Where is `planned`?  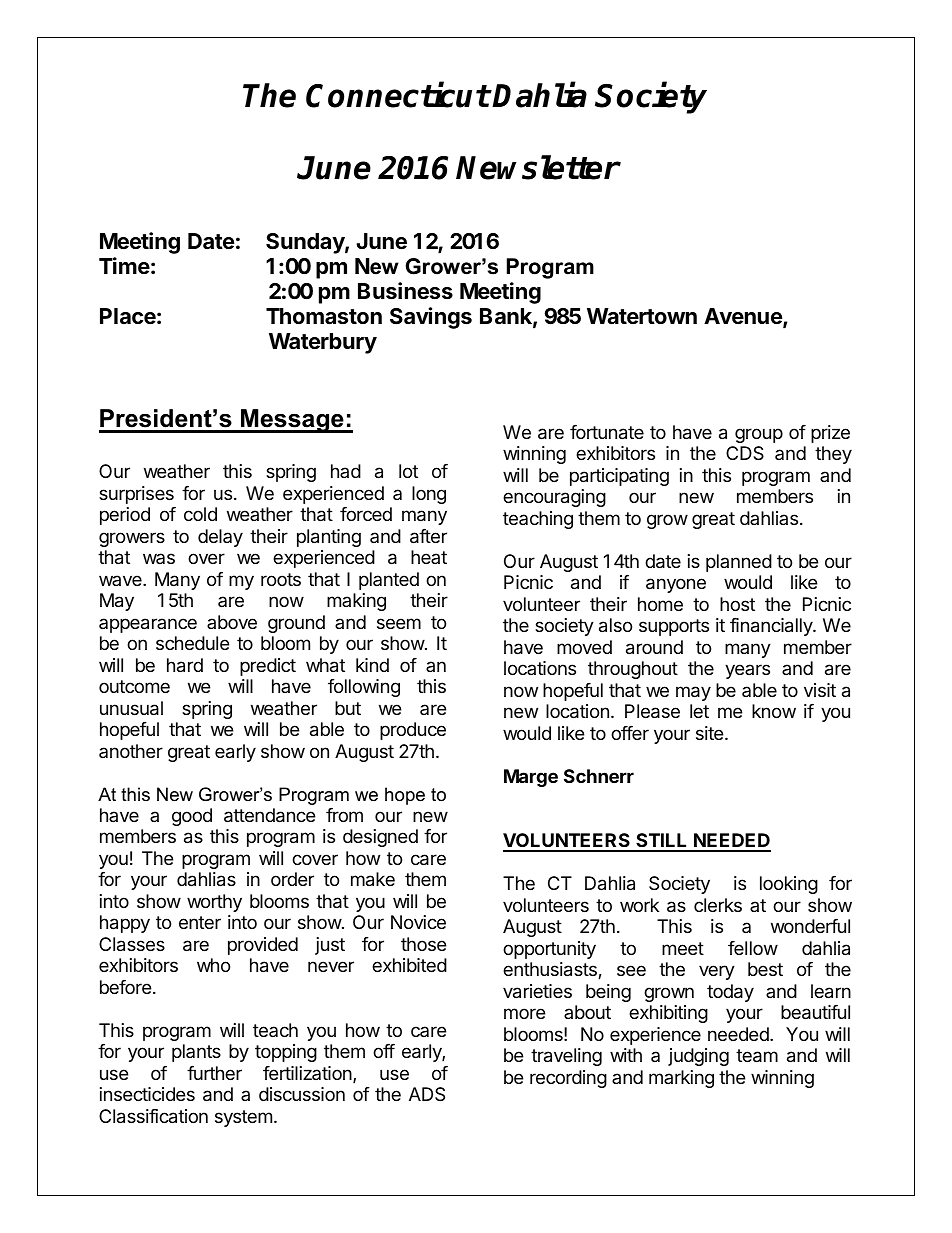 planned is located at coordinates (739, 563).
